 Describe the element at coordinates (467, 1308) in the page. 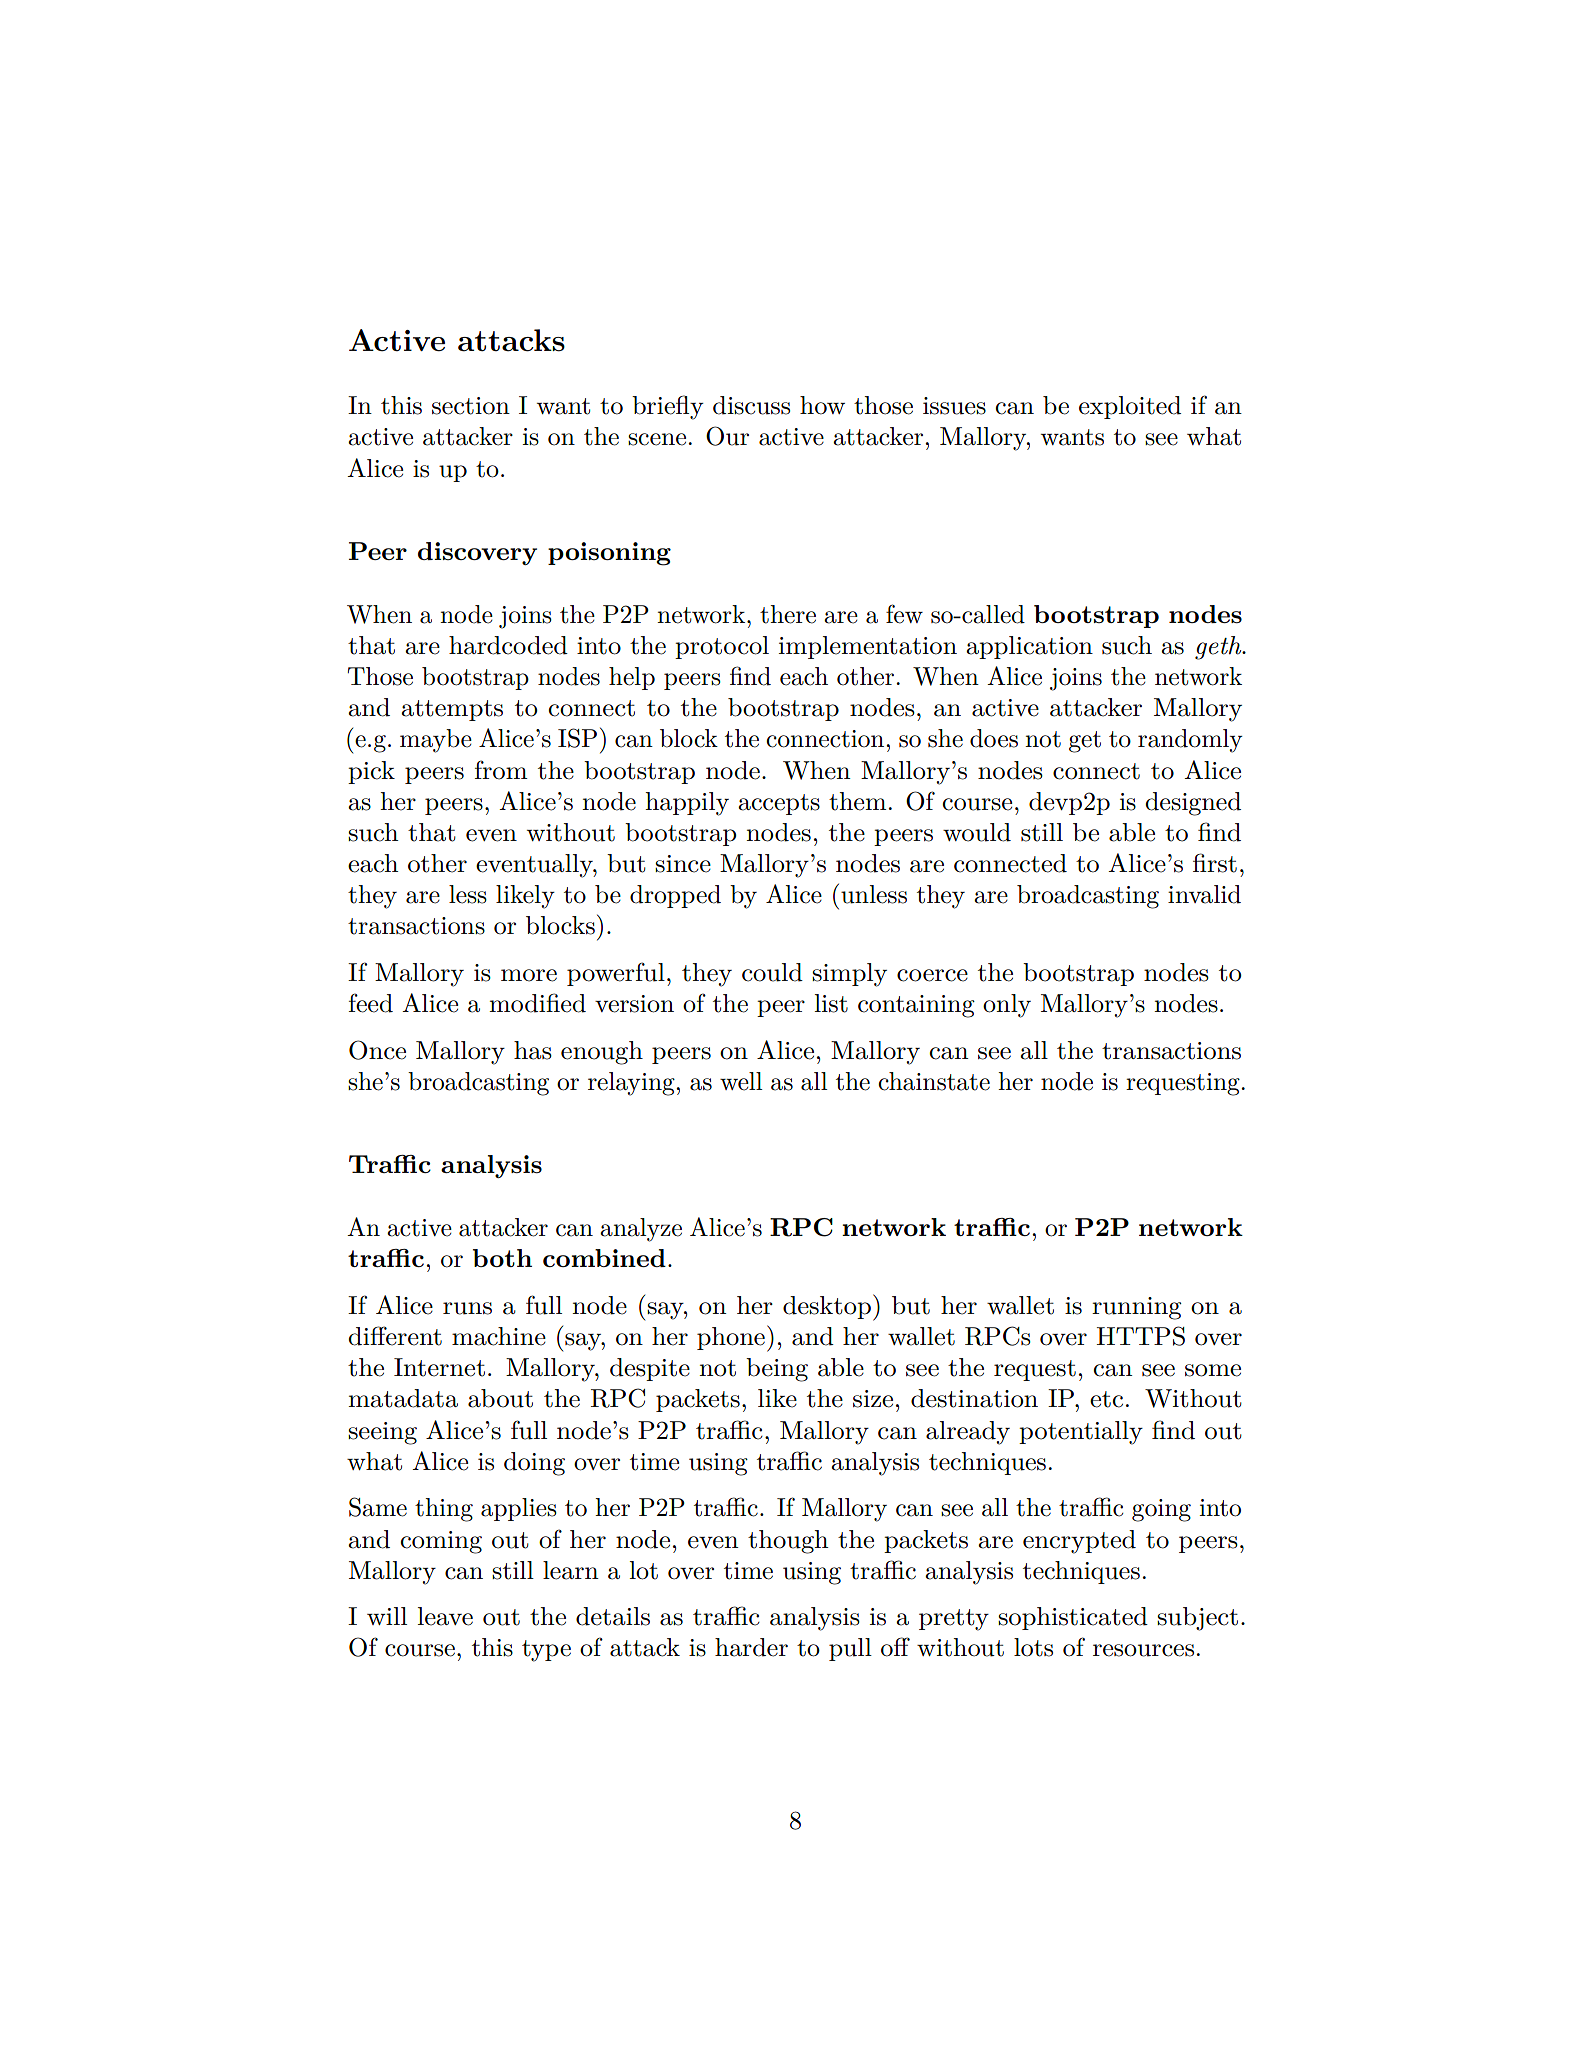

I see `runs` at that location.
